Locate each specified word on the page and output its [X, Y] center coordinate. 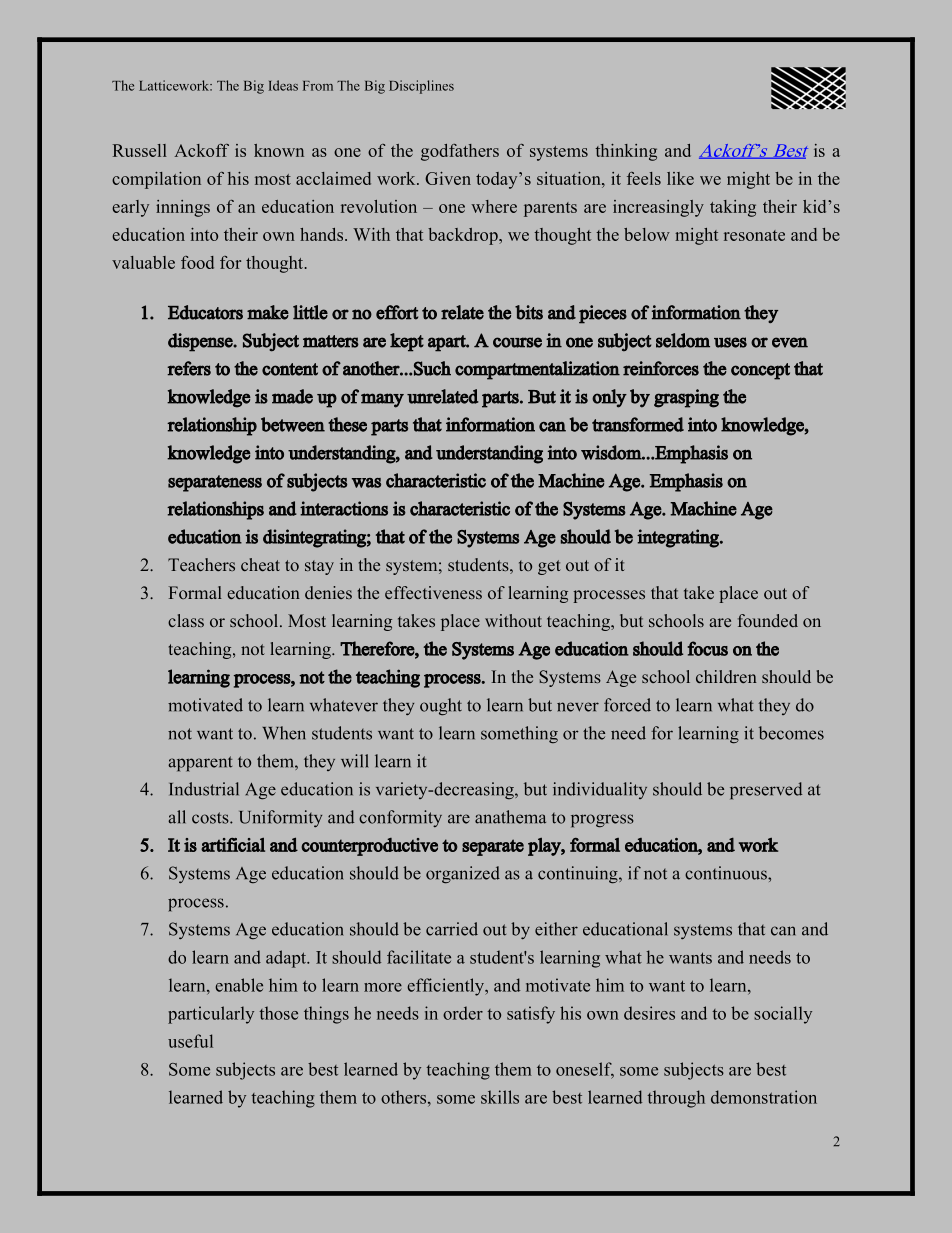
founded [768, 620]
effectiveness [433, 592]
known [279, 150]
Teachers [201, 564]
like [680, 178]
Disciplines [421, 87]
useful [190, 1041]
